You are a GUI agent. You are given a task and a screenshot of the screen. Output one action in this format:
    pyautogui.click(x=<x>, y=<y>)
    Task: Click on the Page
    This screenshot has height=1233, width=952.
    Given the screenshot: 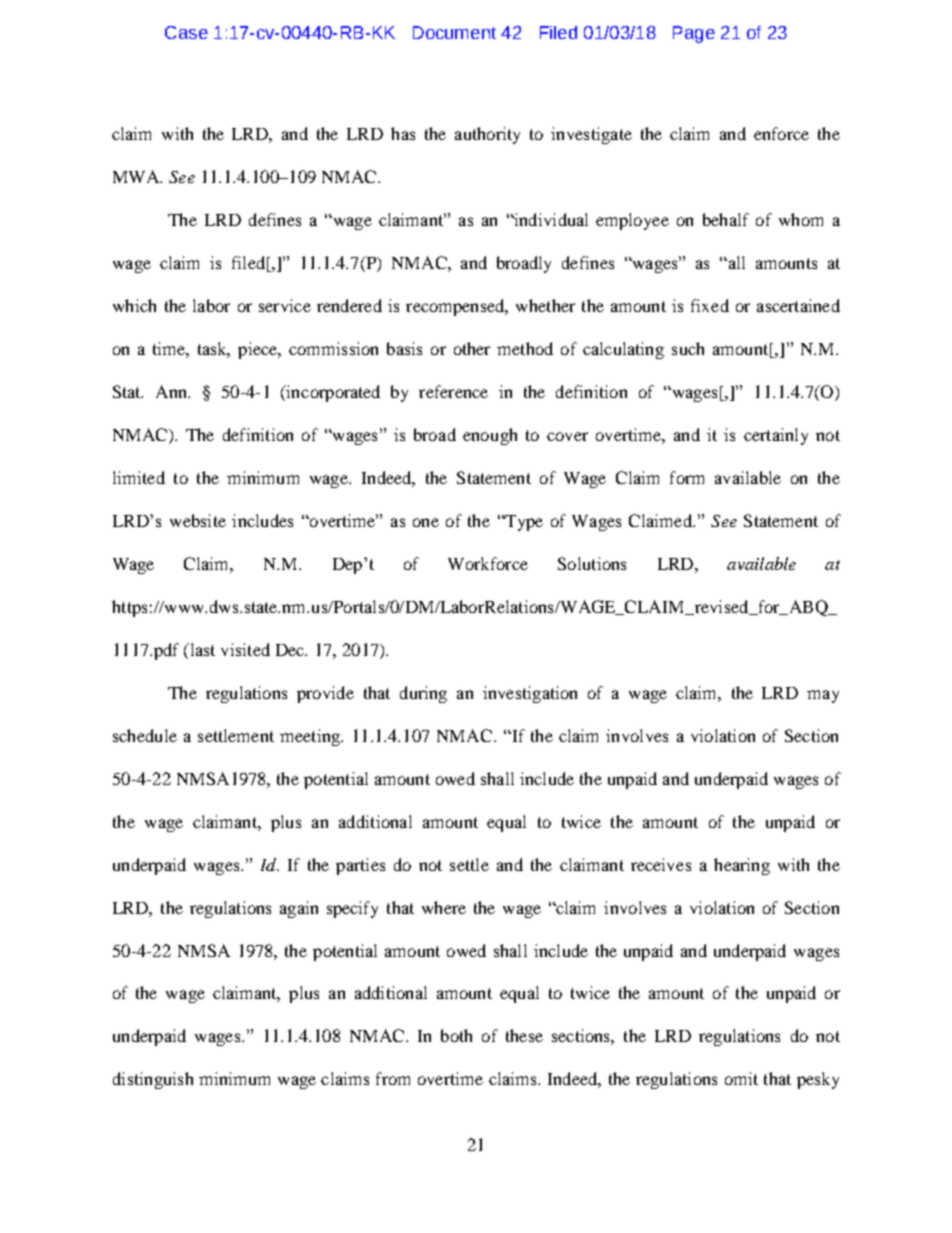 What is the action you would take?
    pyautogui.click(x=694, y=34)
